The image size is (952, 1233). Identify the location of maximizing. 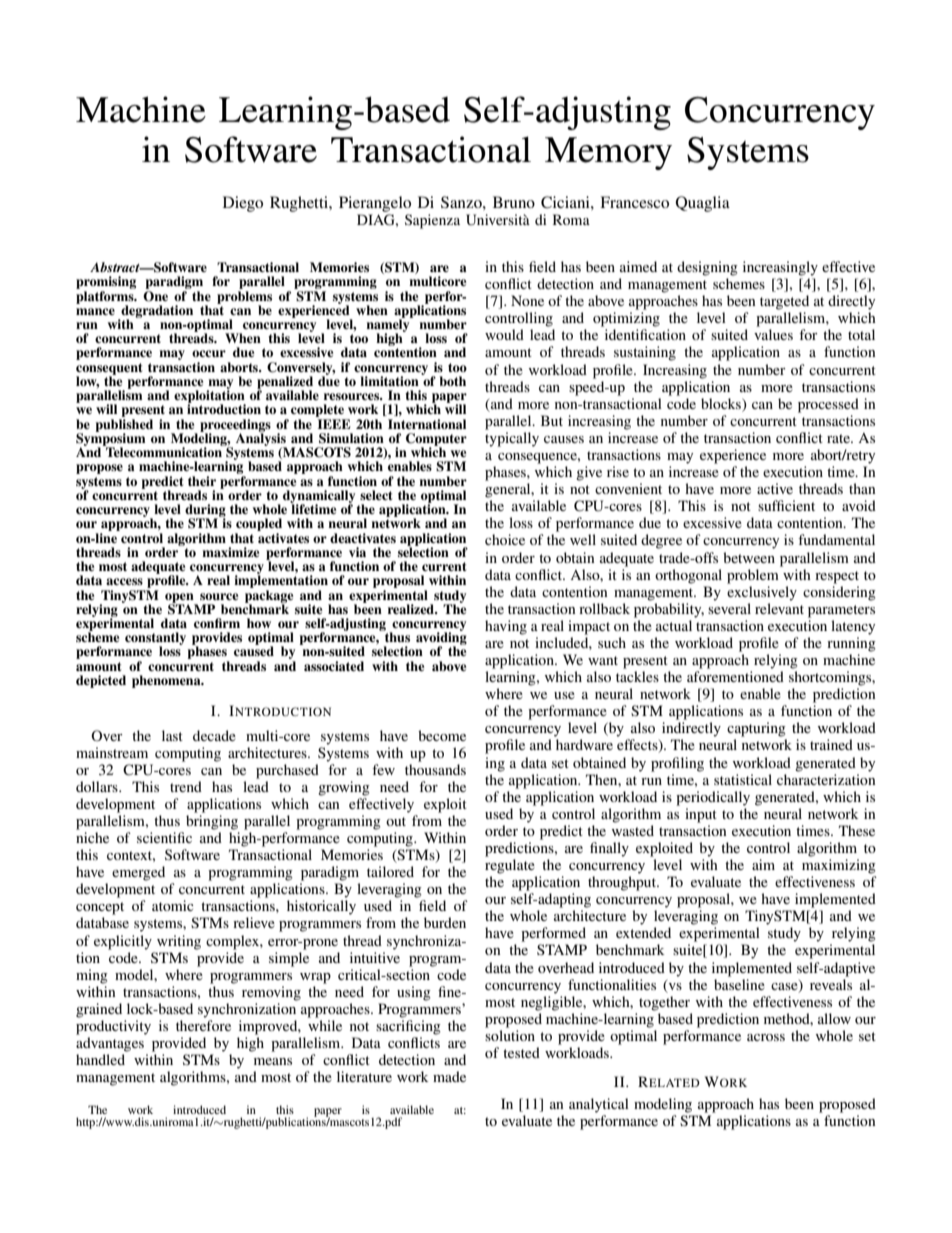
(839, 866).
